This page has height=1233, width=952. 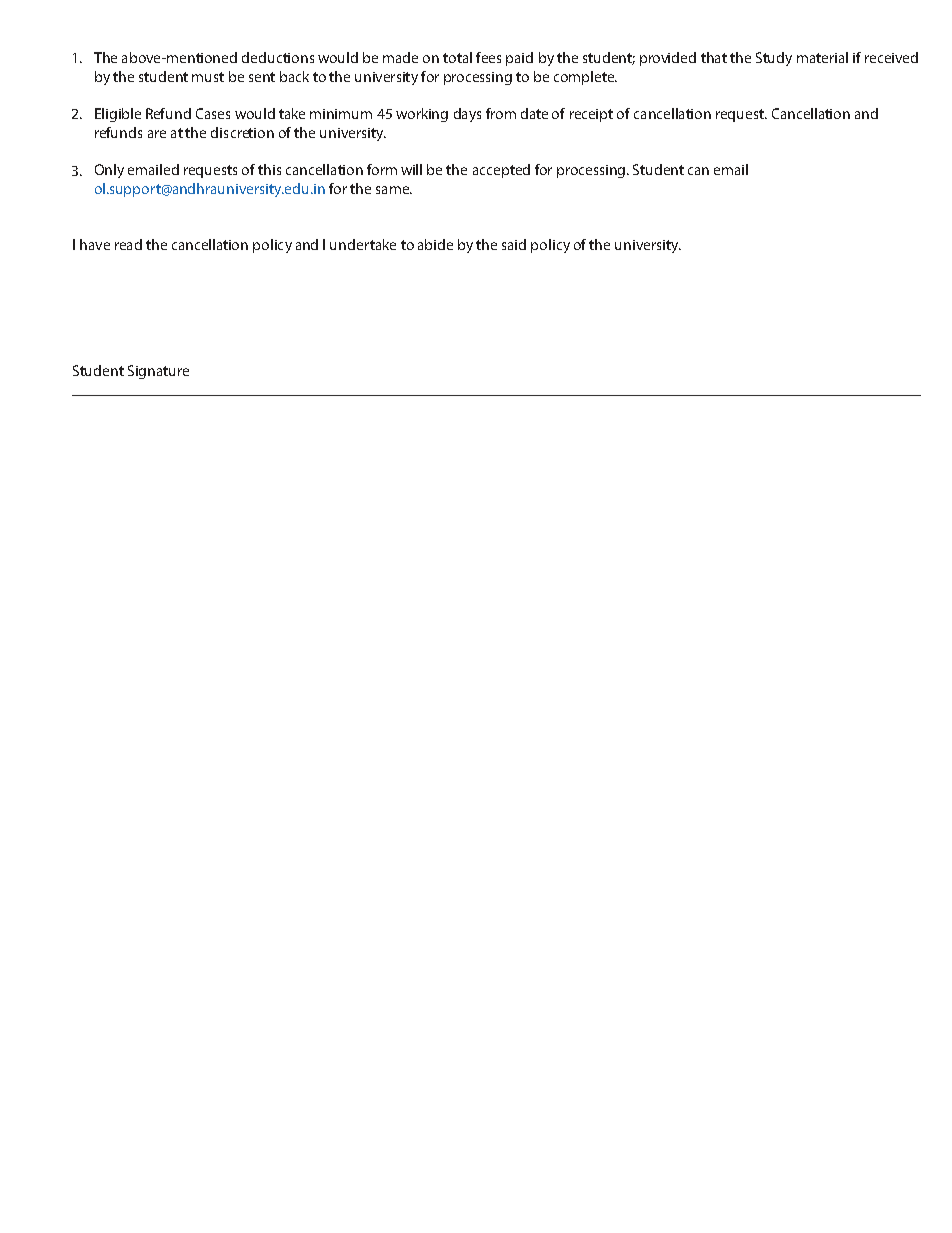 What do you see at coordinates (435, 244) in the page?
I see `abide` at bounding box center [435, 244].
